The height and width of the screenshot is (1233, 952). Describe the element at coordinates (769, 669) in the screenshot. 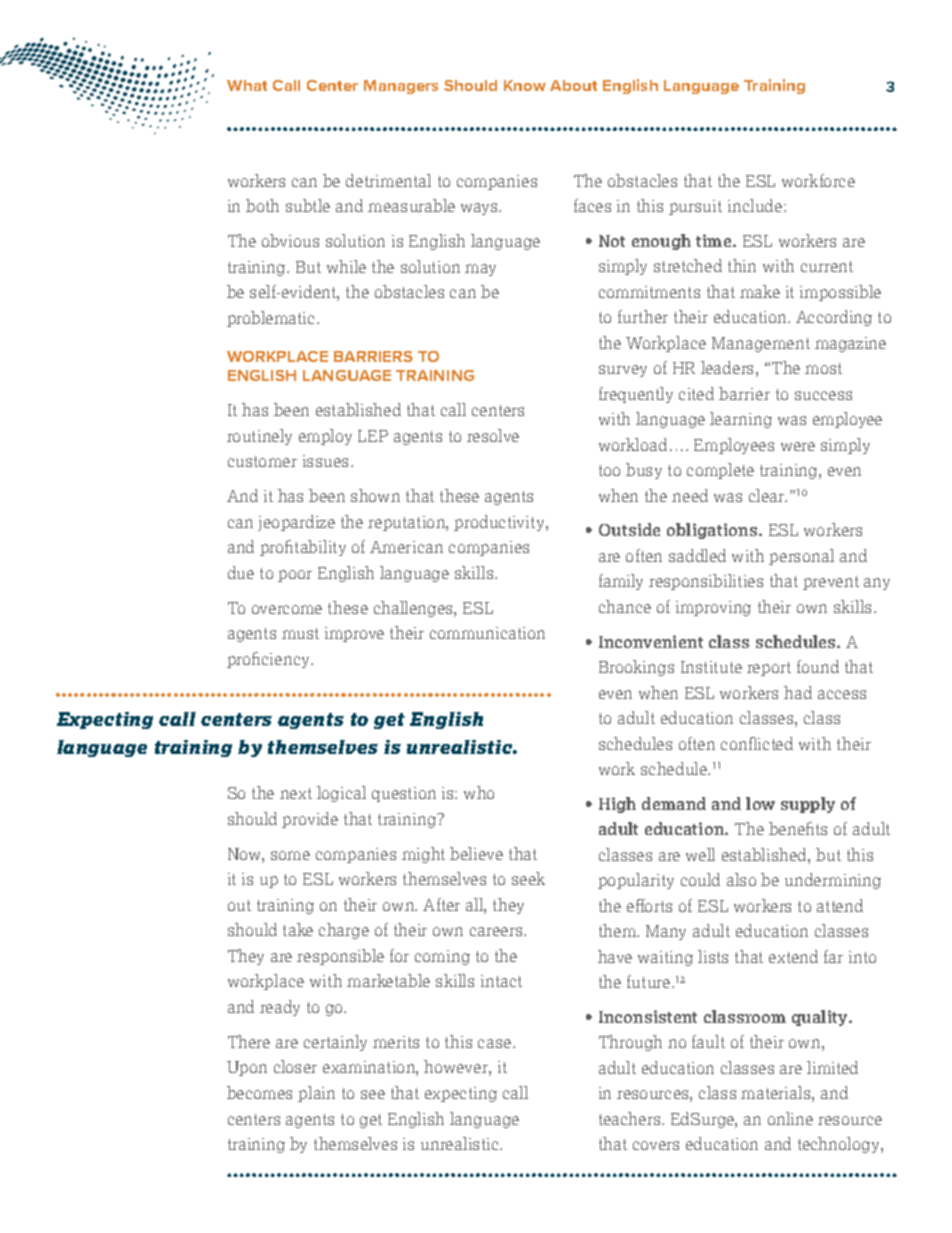

I see `report` at that location.
